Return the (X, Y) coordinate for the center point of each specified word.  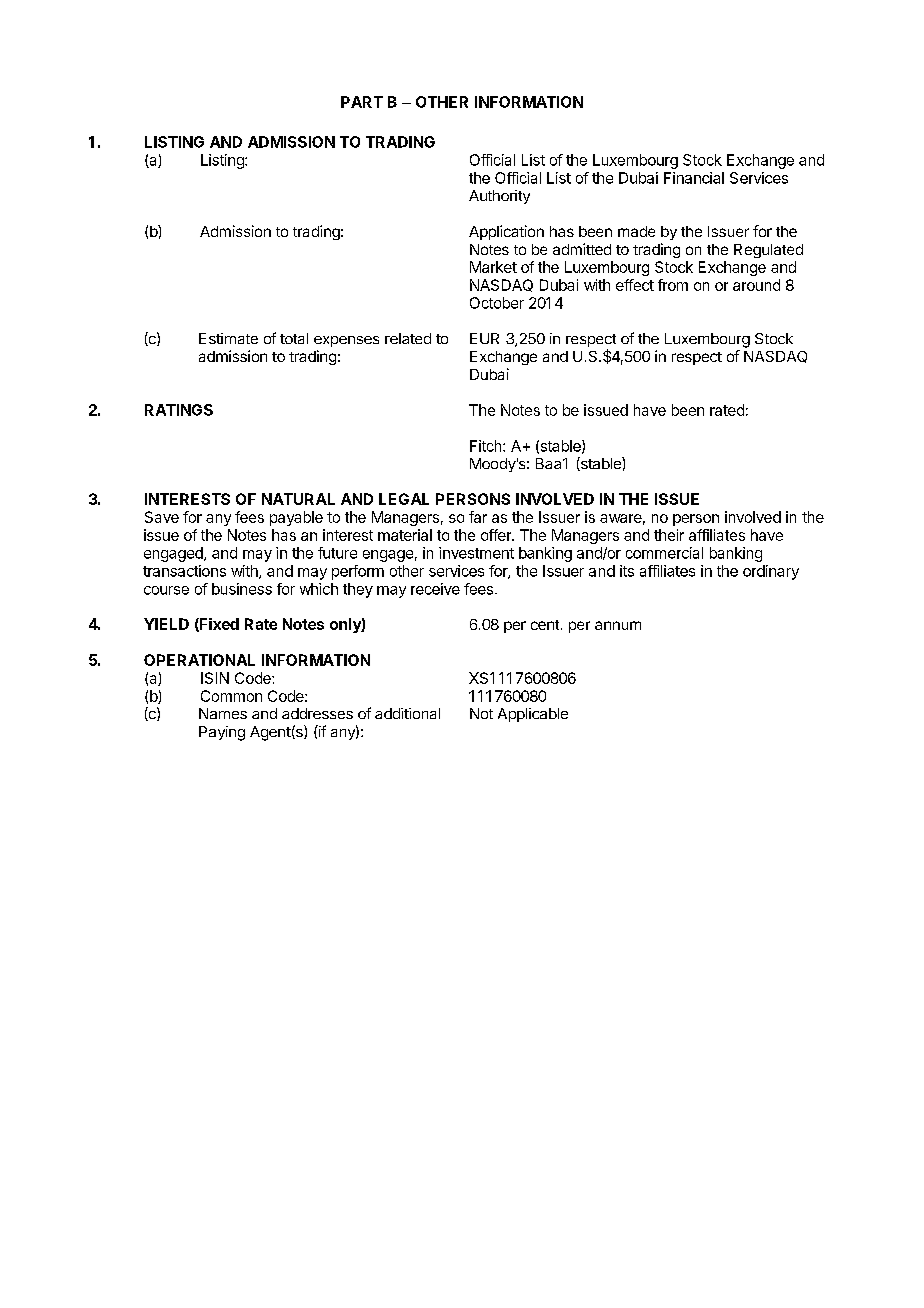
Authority (499, 197)
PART (362, 102)
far (478, 517)
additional (407, 713)
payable (296, 518)
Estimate (228, 338)
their (669, 535)
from (673, 285)
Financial (694, 178)
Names (223, 713)
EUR (484, 338)
